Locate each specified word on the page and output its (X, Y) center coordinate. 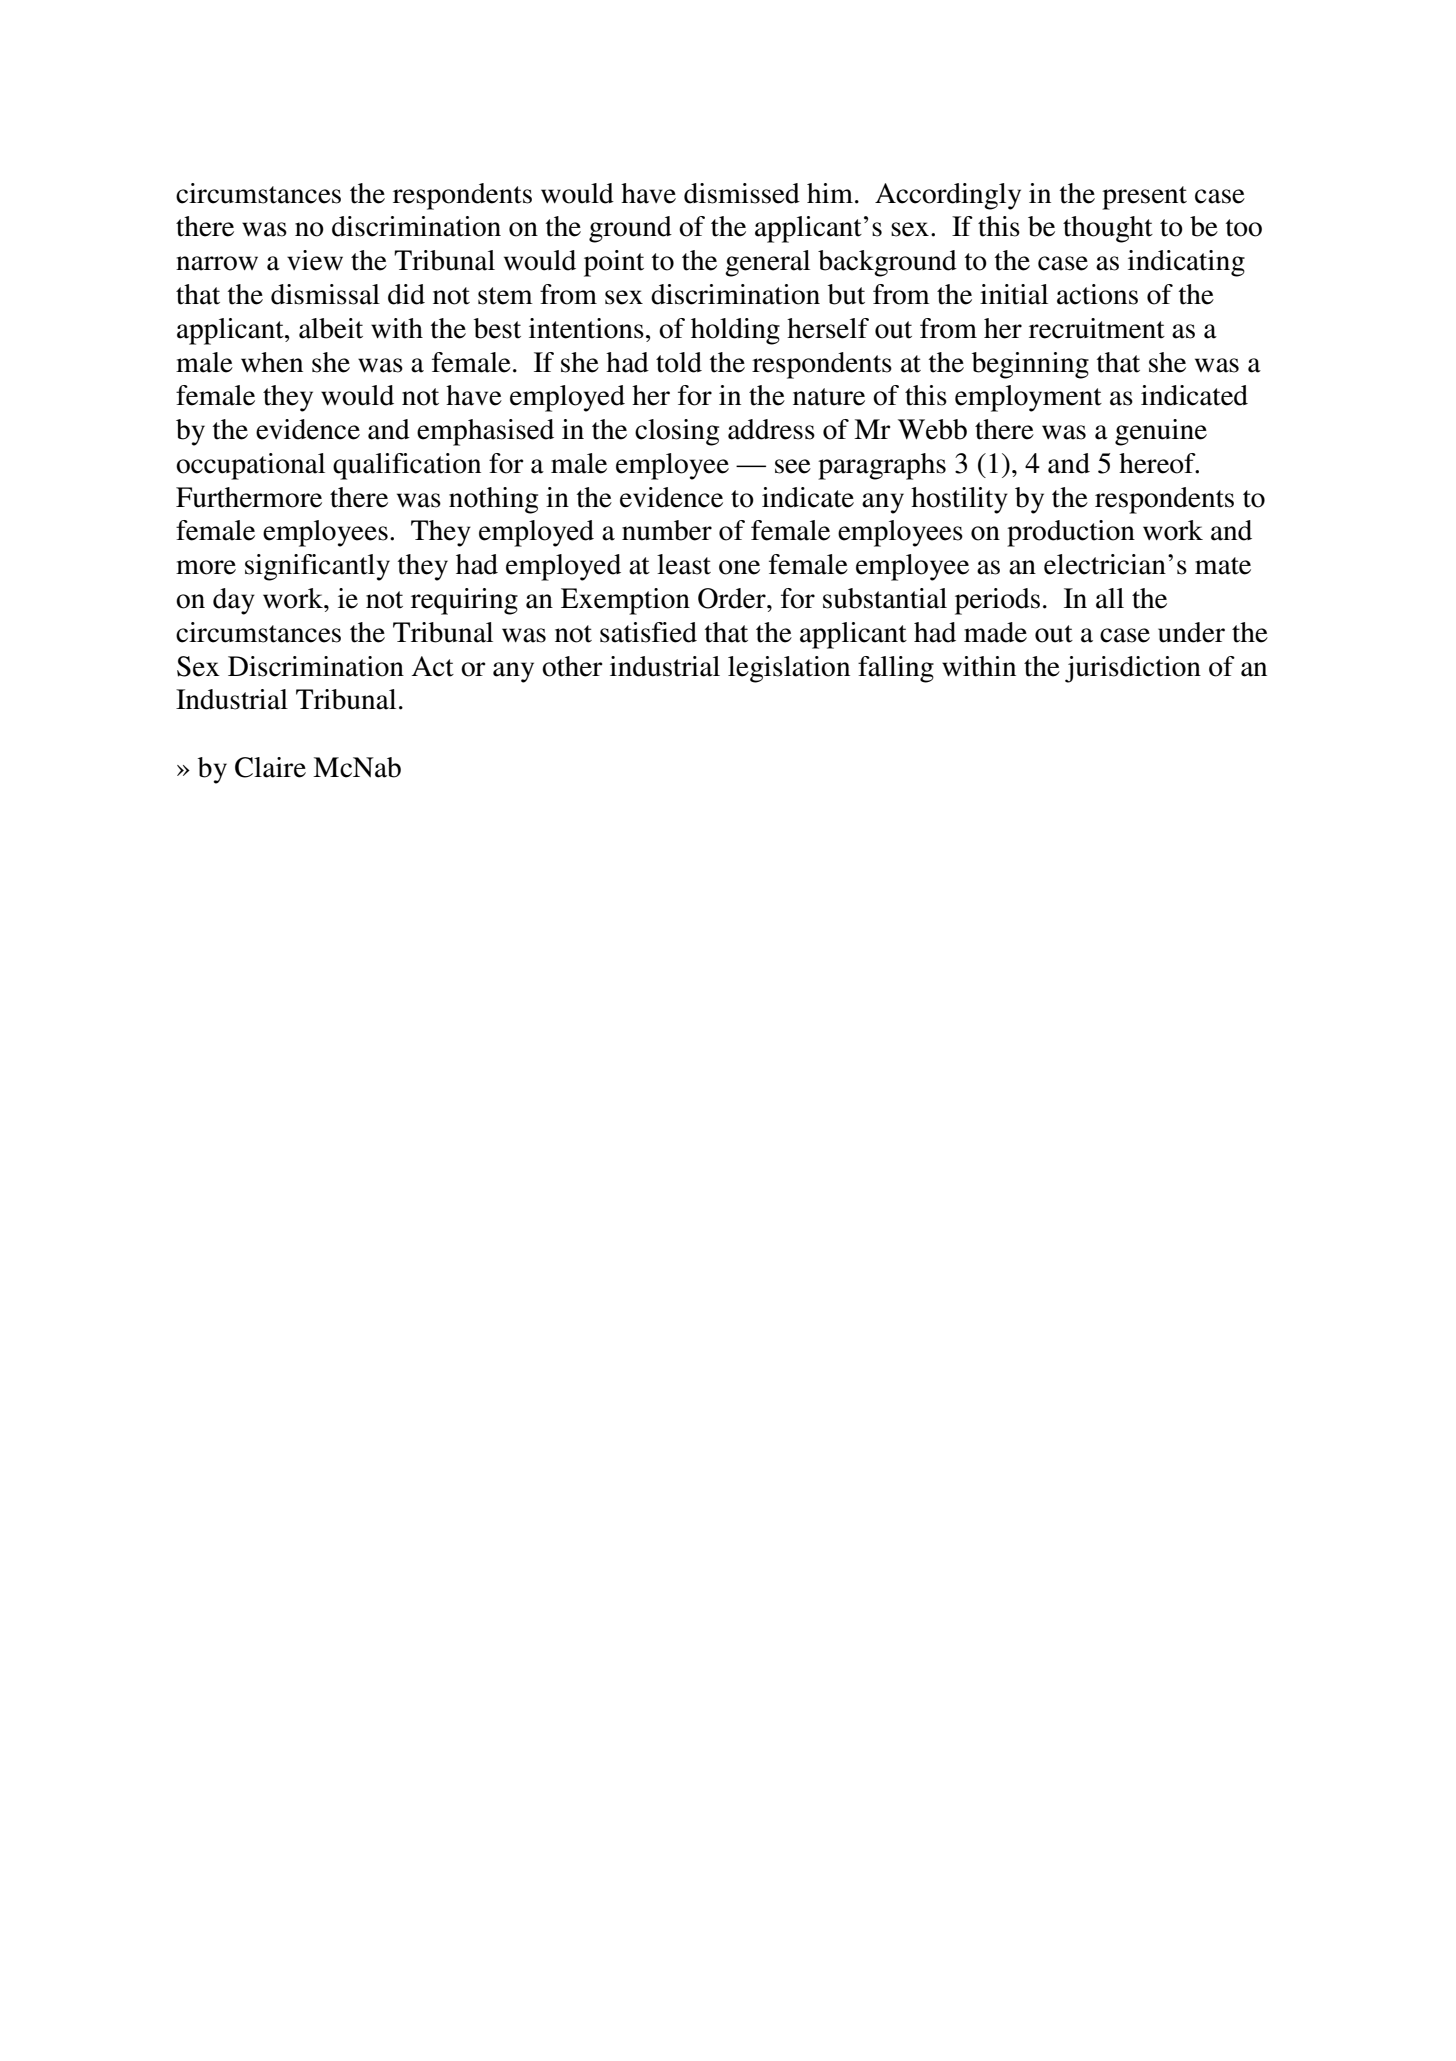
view (315, 260)
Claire (270, 767)
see (793, 466)
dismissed (742, 193)
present (1144, 198)
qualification (407, 466)
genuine (1161, 432)
